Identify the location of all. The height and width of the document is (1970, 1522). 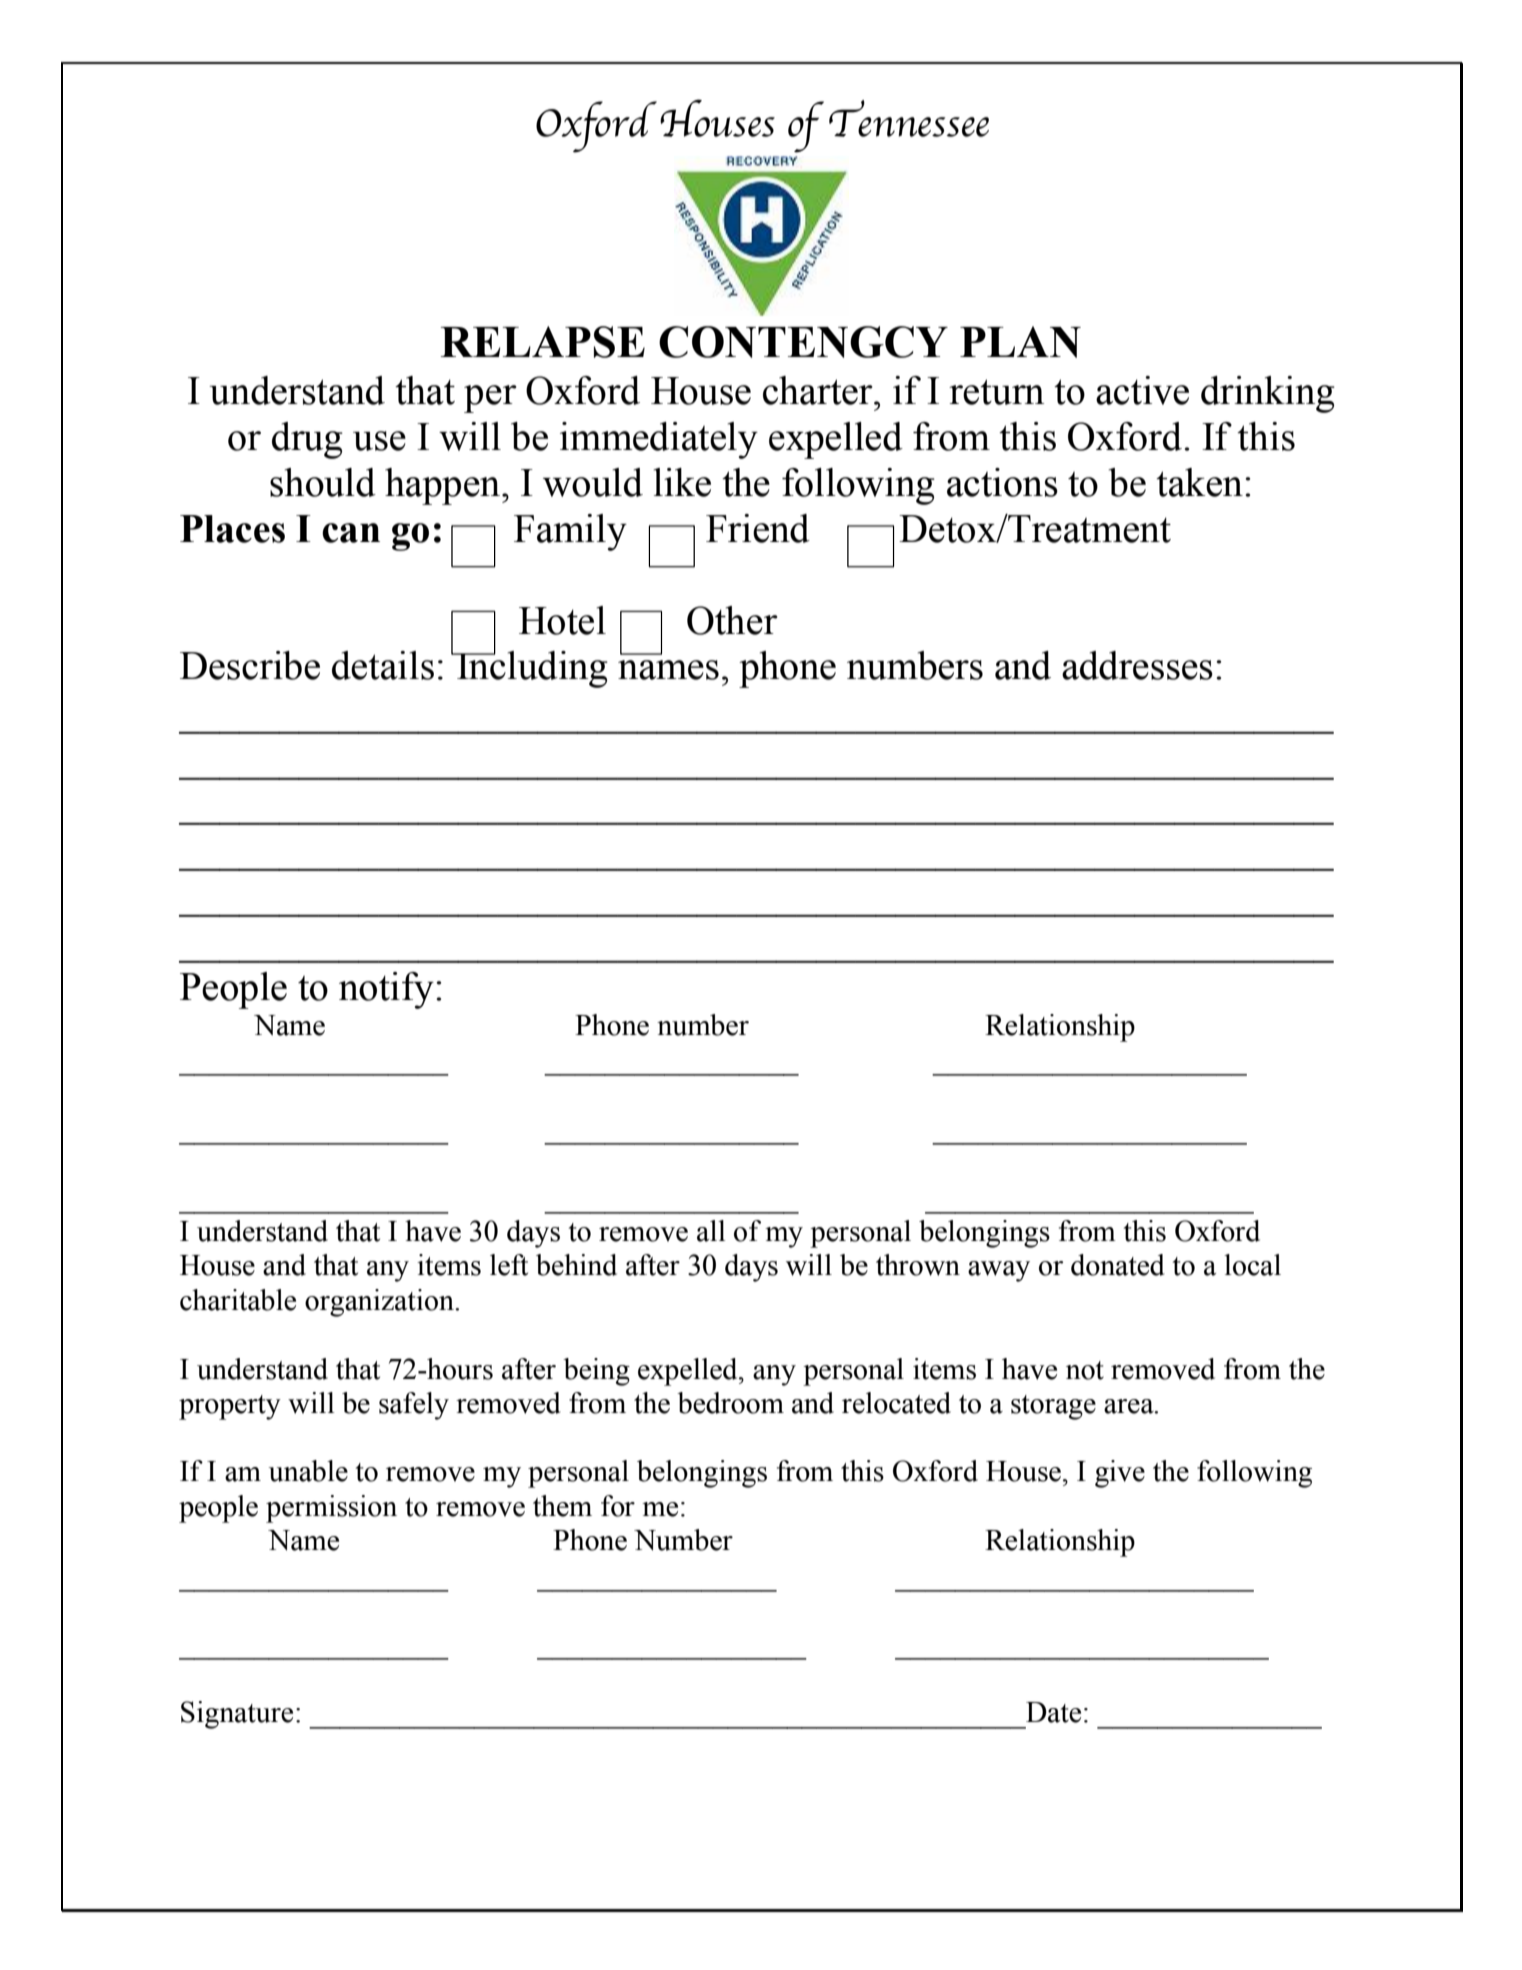
(711, 1231).
